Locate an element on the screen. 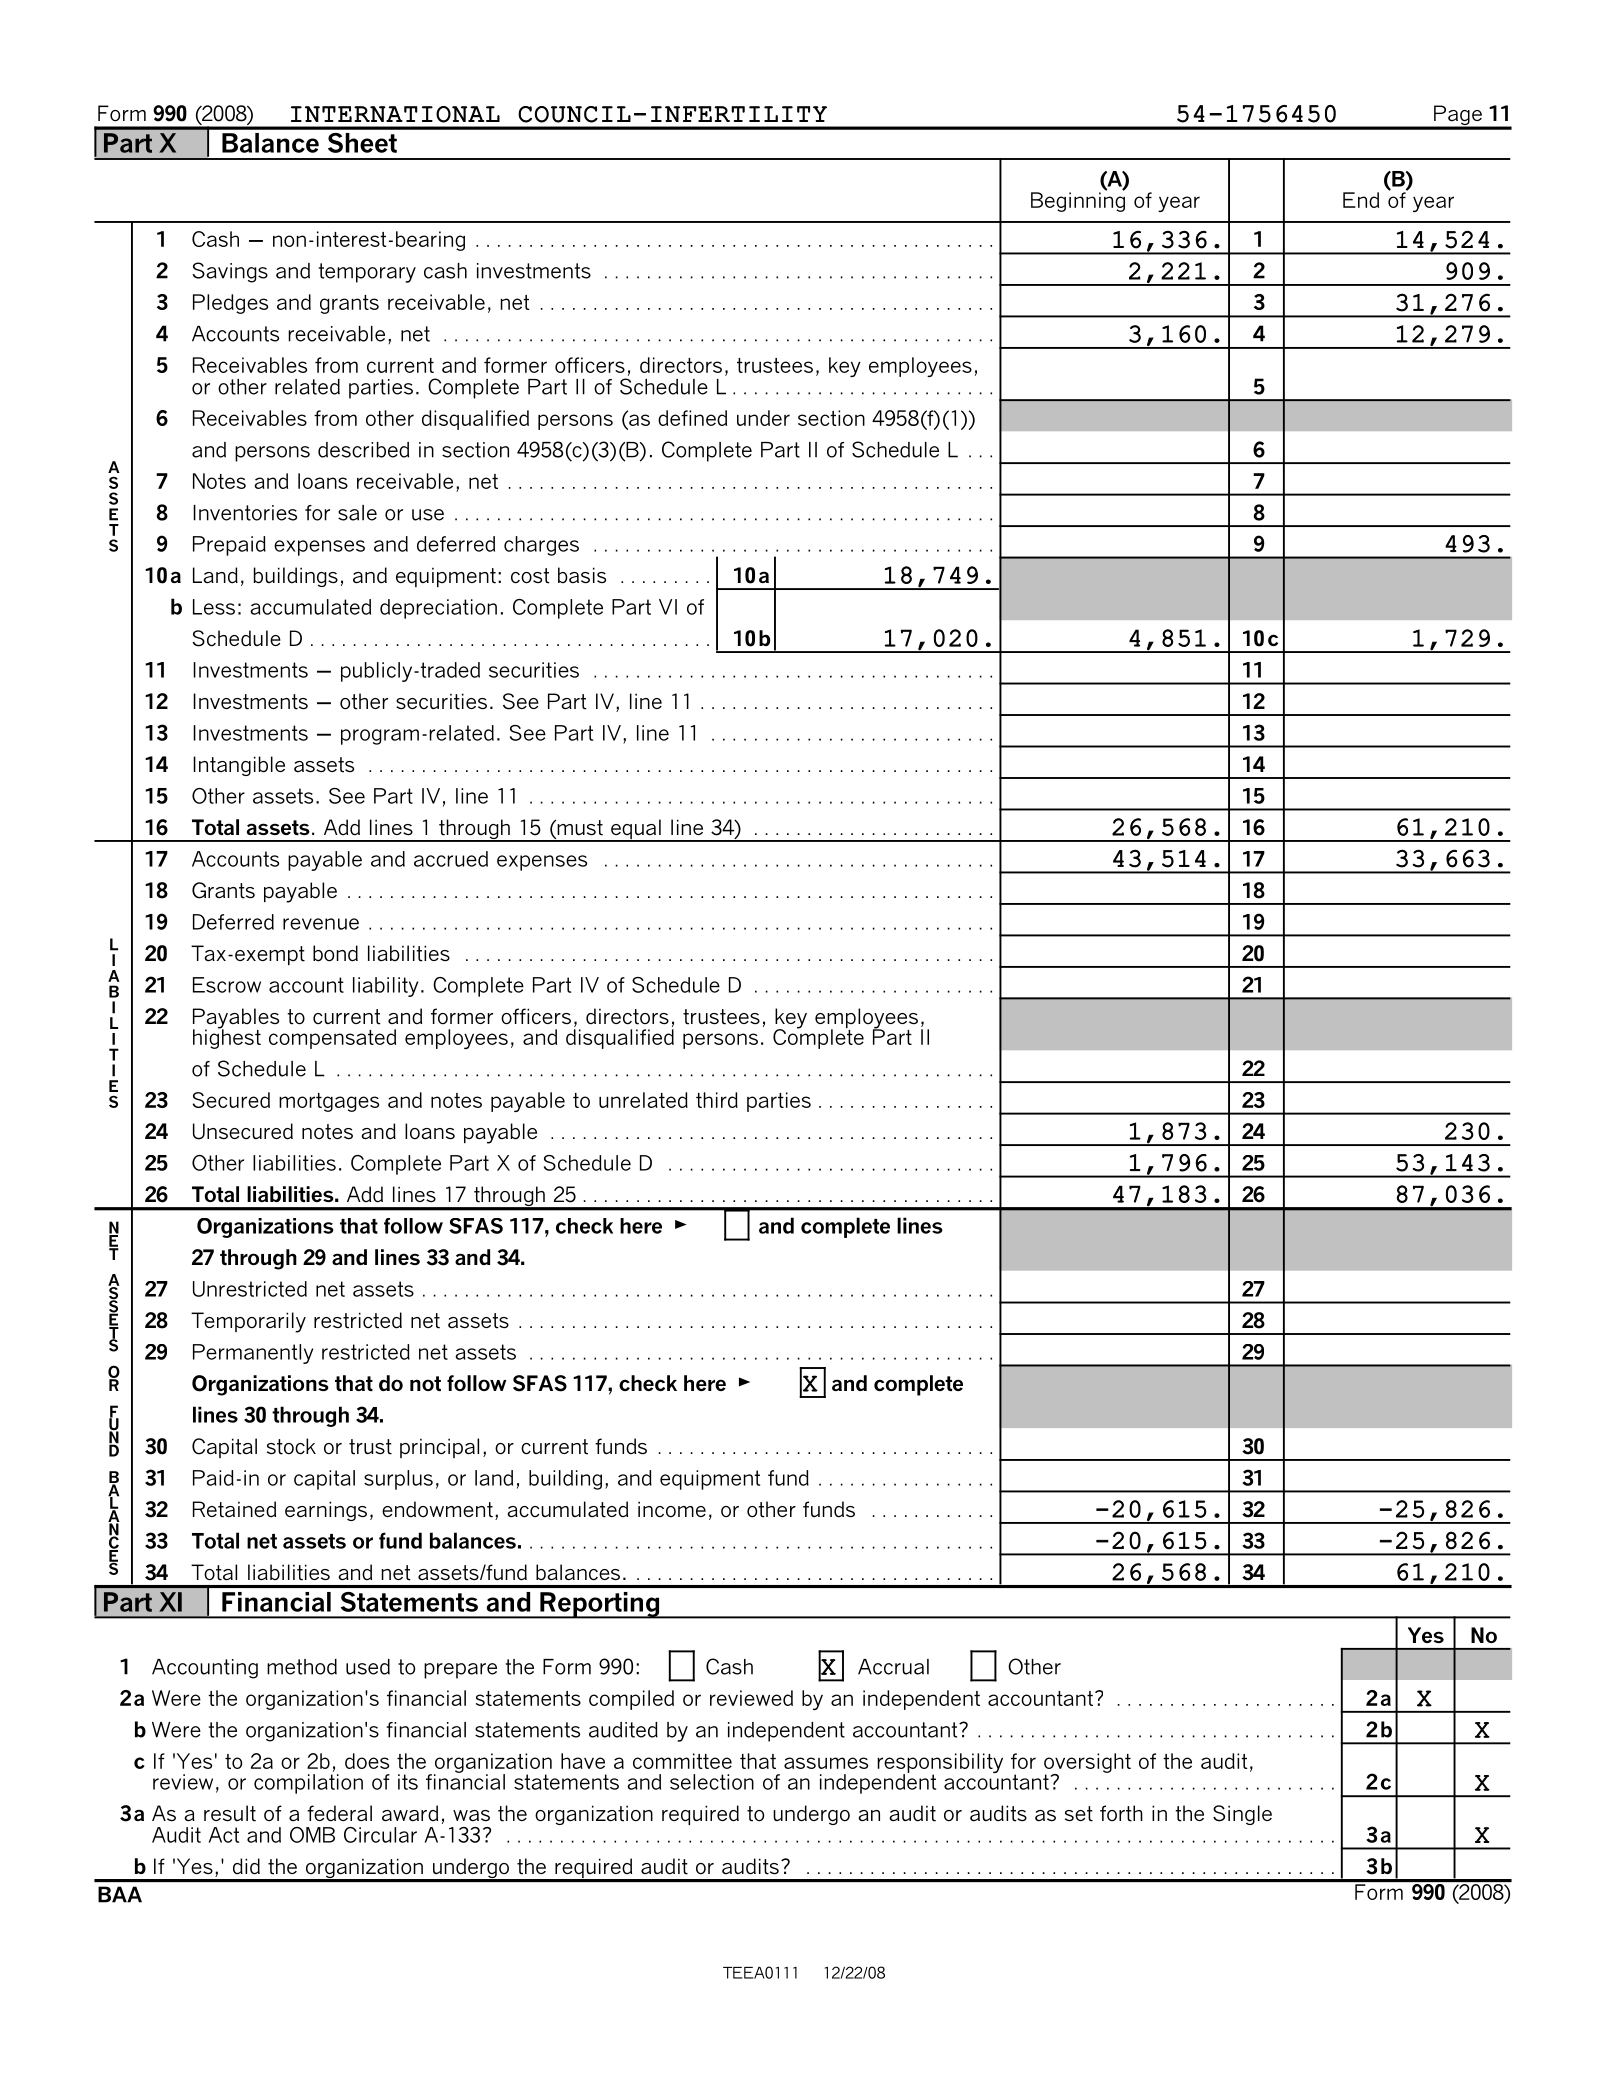 The height and width of the screenshot is (2078, 1606). equal is located at coordinates (636, 830).
